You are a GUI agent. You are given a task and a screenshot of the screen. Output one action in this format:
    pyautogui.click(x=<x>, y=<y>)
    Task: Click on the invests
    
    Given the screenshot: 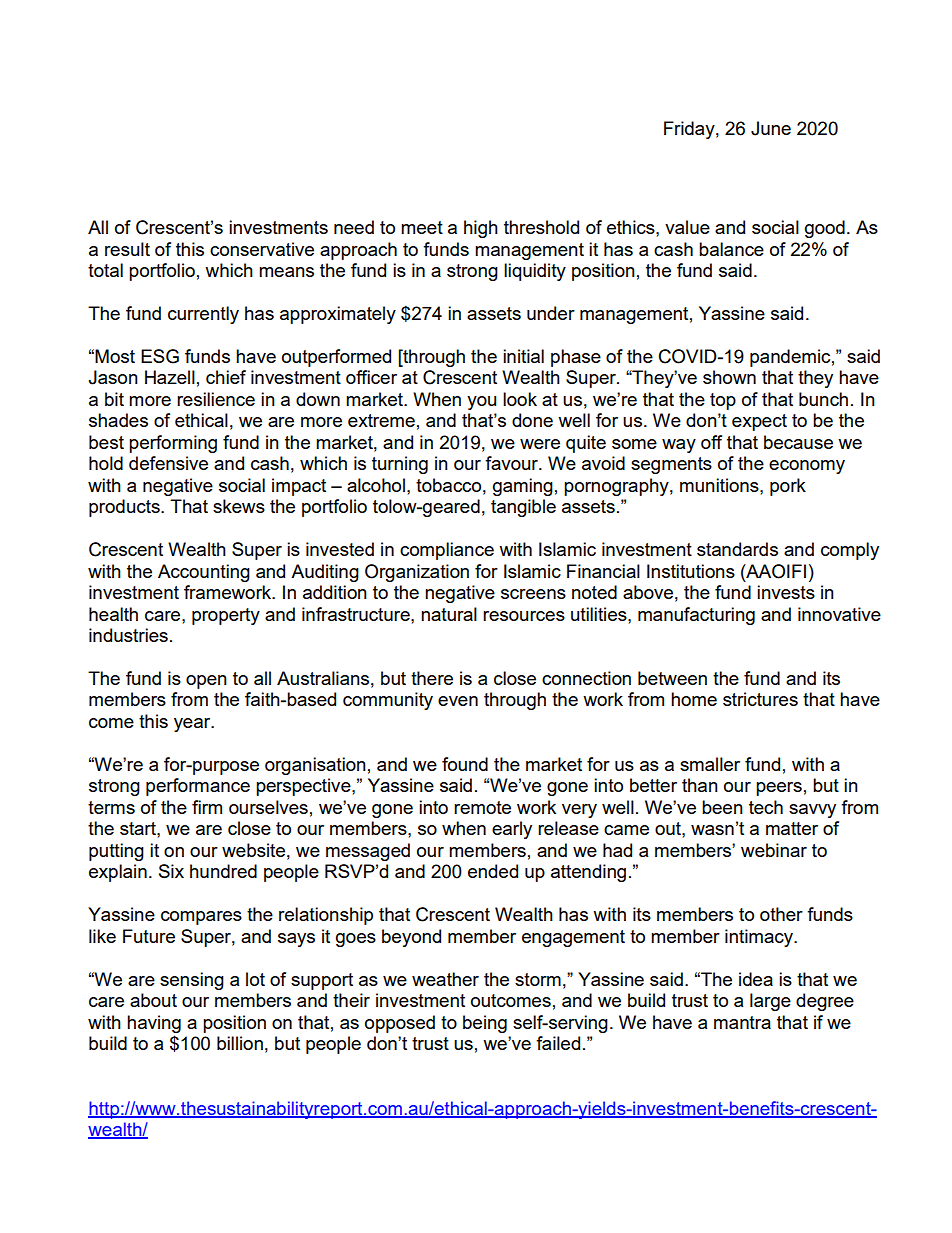 What is the action you would take?
    pyautogui.click(x=786, y=592)
